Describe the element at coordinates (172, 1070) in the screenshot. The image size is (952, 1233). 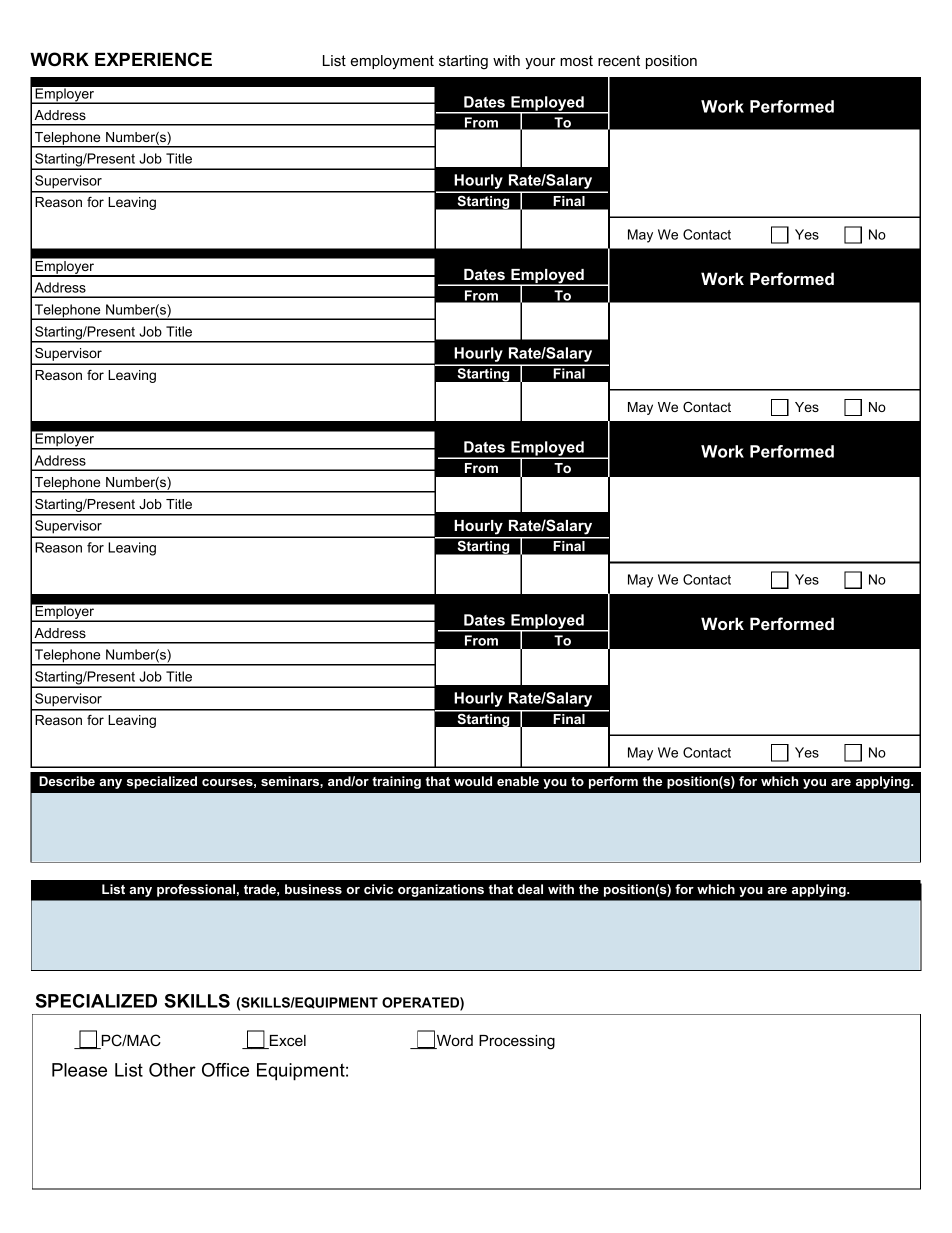
I see `Other` at that location.
